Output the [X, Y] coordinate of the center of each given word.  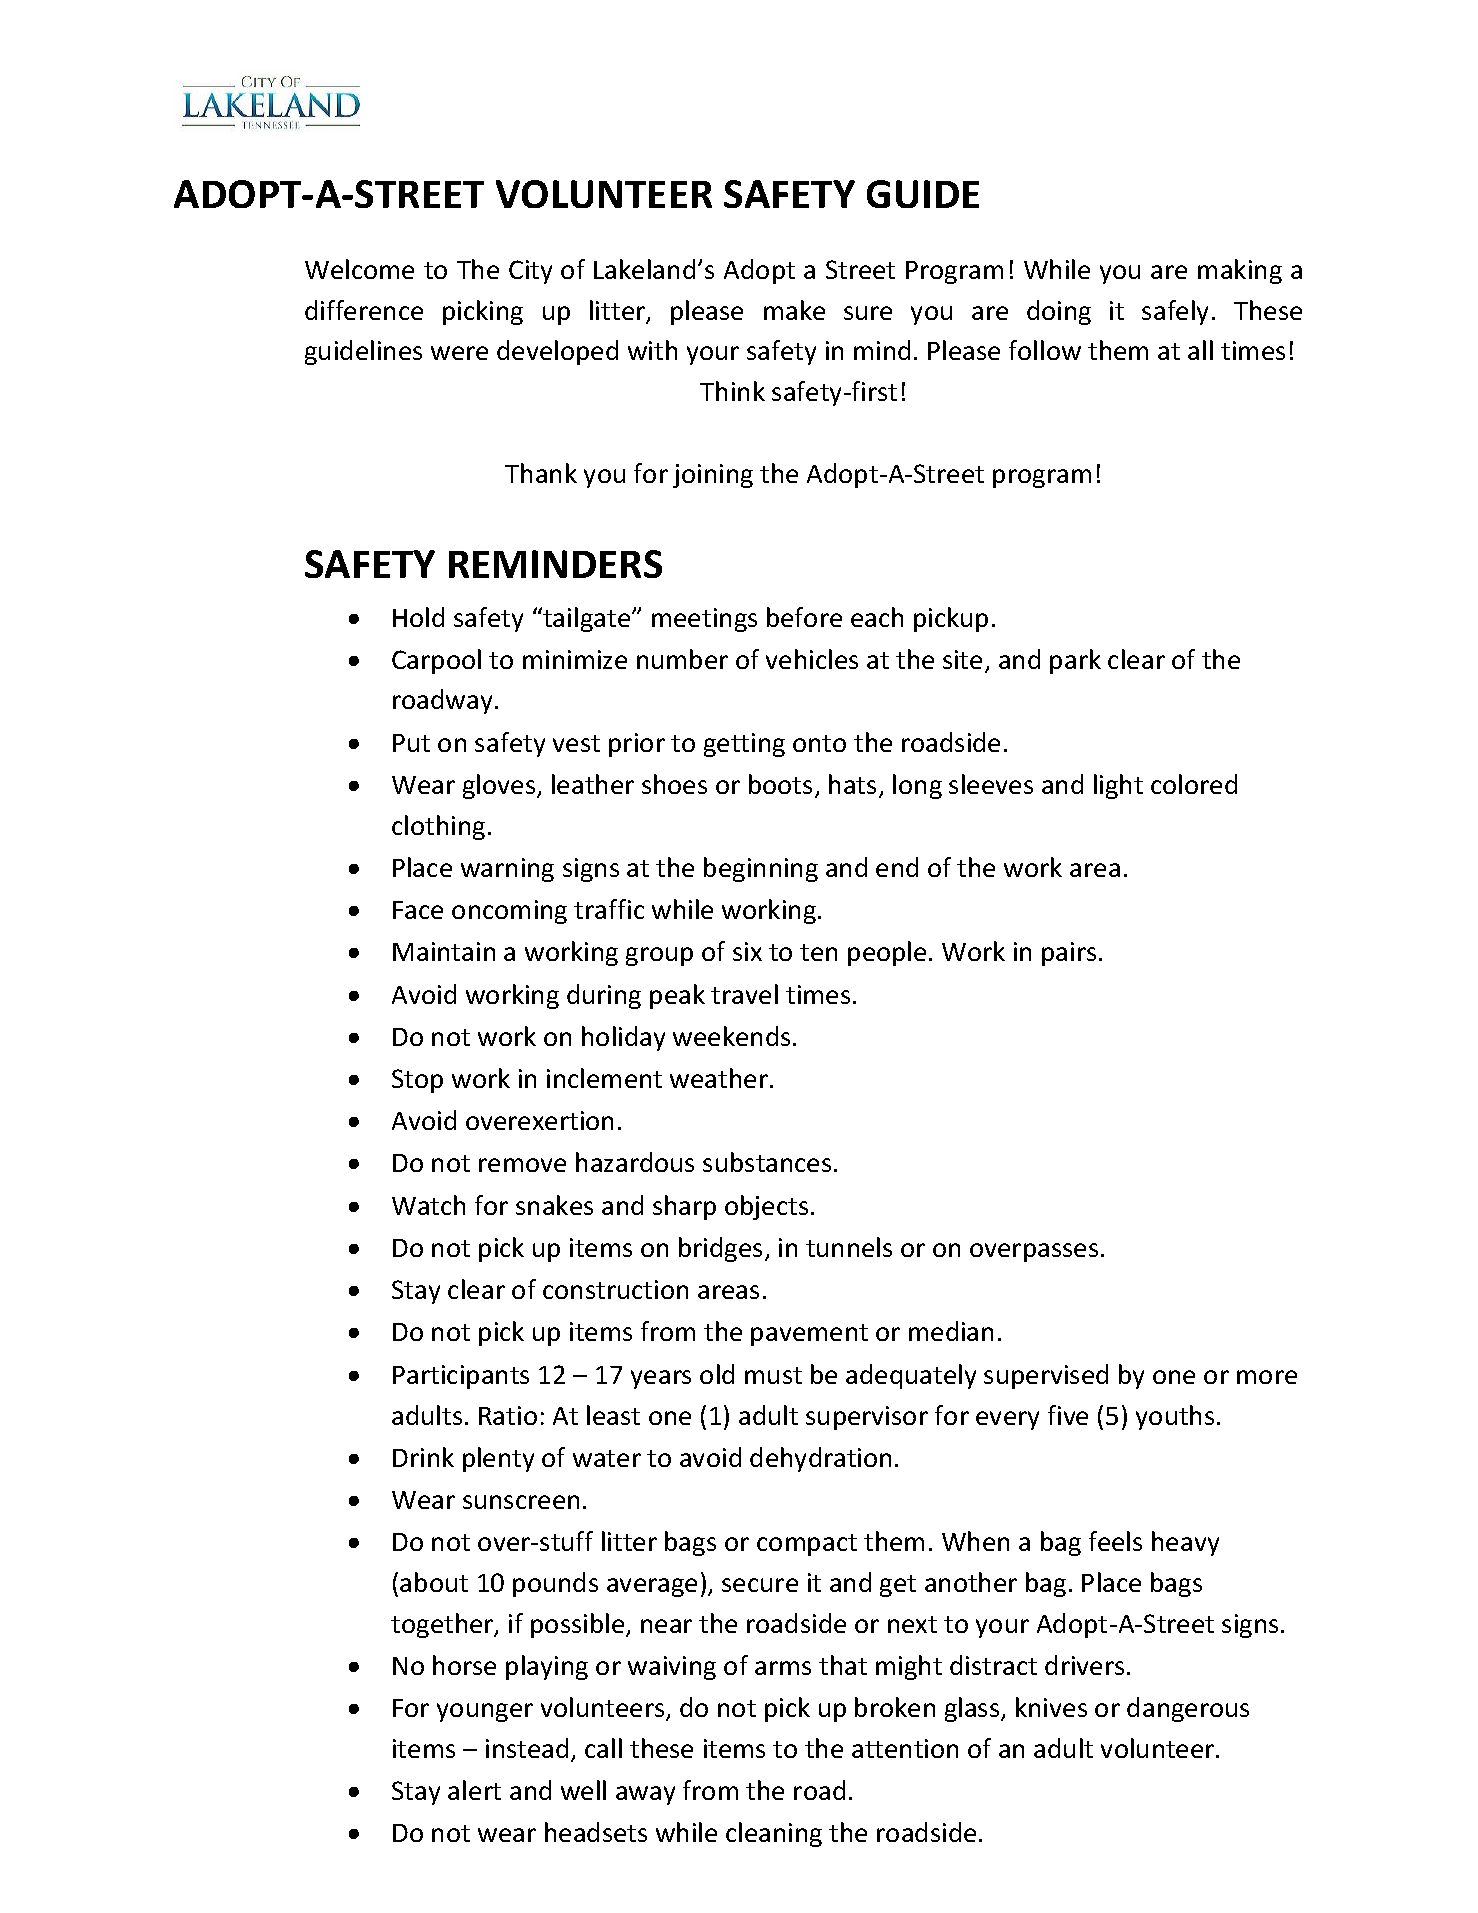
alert [474, 1790]
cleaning [774, 1834]
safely [1175, 312]
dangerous [1188, 1709]
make [794, 310]
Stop [417, 1081]
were [459, 353]
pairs [1069, 954]
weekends [731, 1036]
